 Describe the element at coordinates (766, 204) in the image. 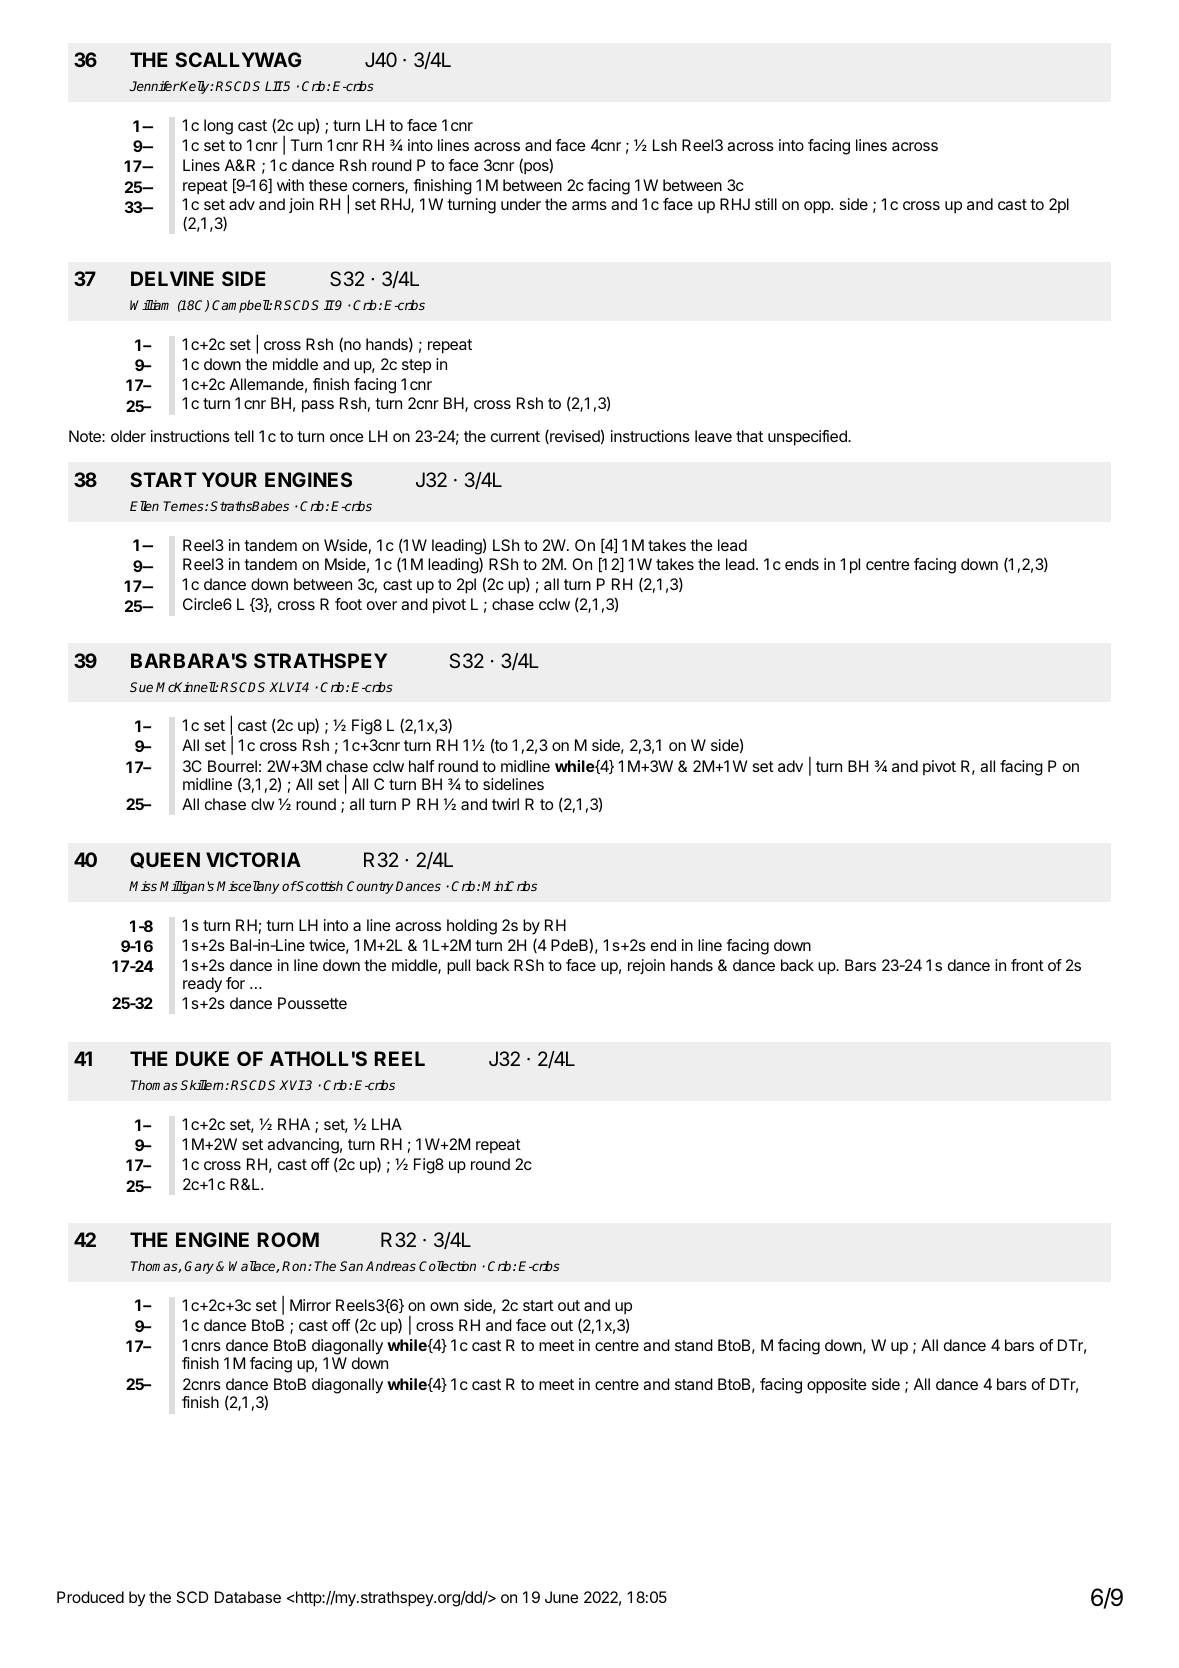

I see `still` at that location.
